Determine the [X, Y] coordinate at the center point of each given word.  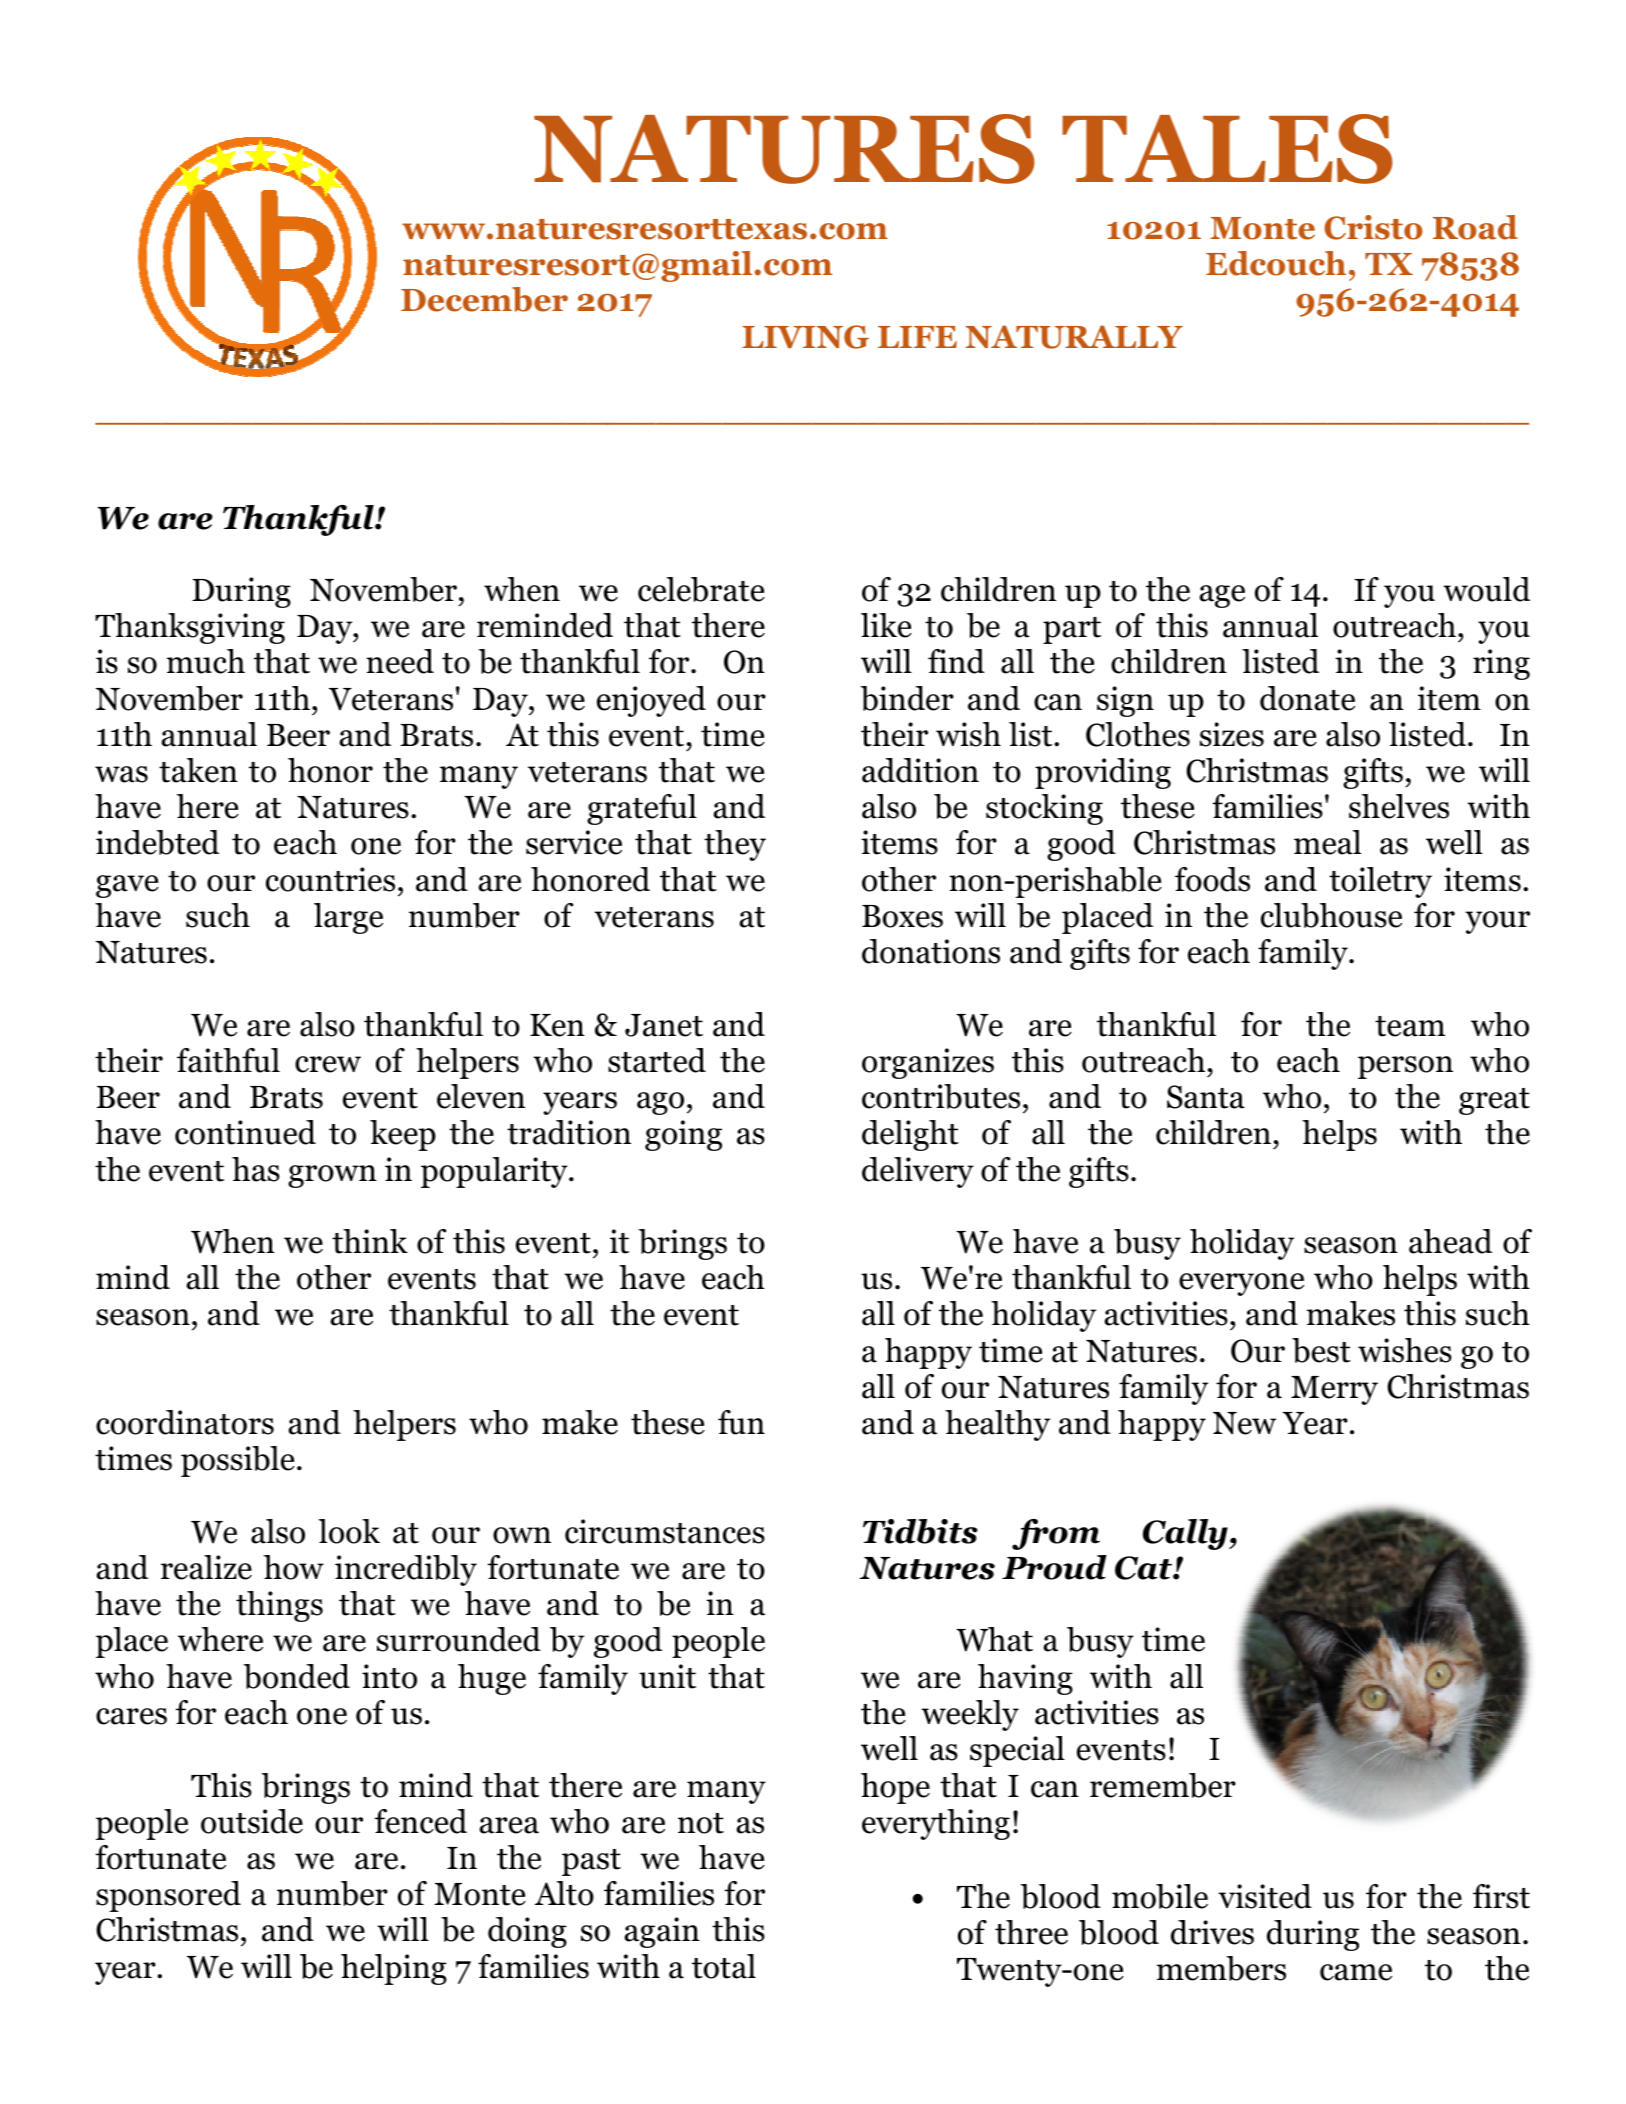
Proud [1054, 1567]
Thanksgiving [190, 628]
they [735, 845]
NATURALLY [1074, 337]
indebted [157, 842]
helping [394, 1969]
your [1497, 922]
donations [931, 951]
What [994, 1639]
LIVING [805, 337]
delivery [918, 1172]
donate [1307, 698]
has [256, 1169]
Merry [1334, 1390]
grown [332, 1176]
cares [131, 1716]
